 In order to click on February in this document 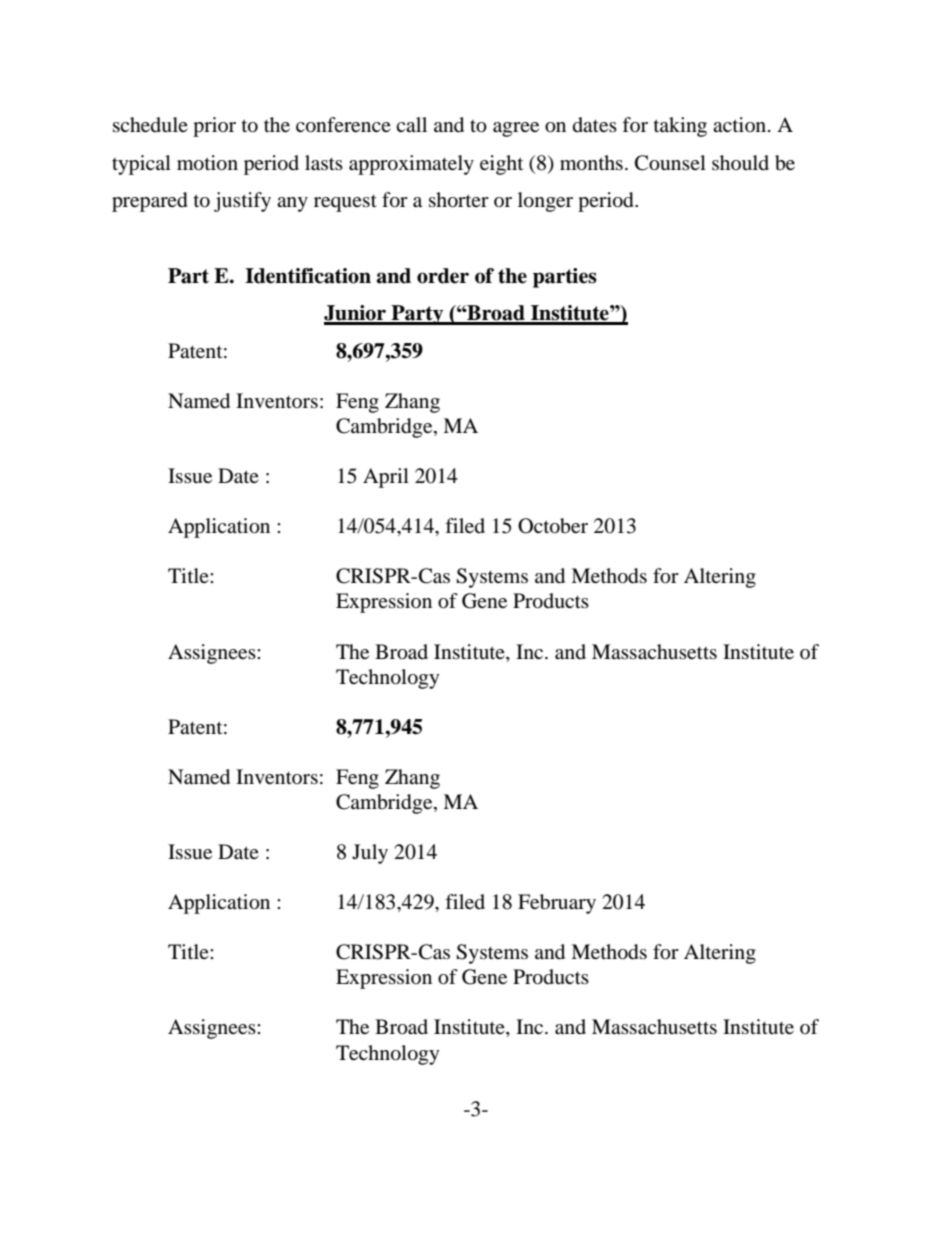, I will do `click(557, 904)`.
